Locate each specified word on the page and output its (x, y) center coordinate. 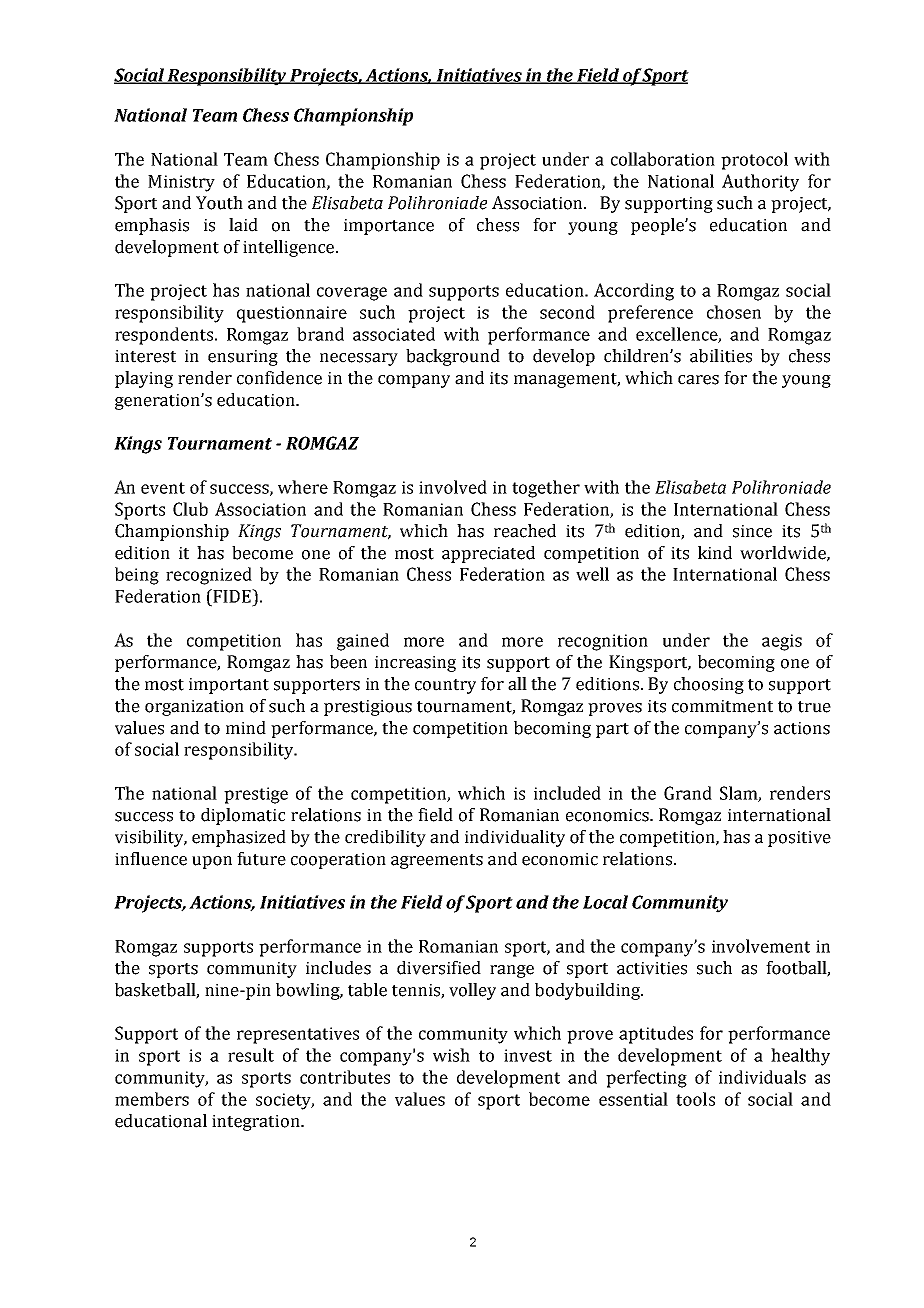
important (229, 686)
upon (212, 862)
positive (799, 839)
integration (257, 1123)
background (453, 357)
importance (389, 227)
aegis (782, 642)
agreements (437, 861)
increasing (415, 664)
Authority (760, 183)
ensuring (243, 358)
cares (698, 380)
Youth (219, 203)
